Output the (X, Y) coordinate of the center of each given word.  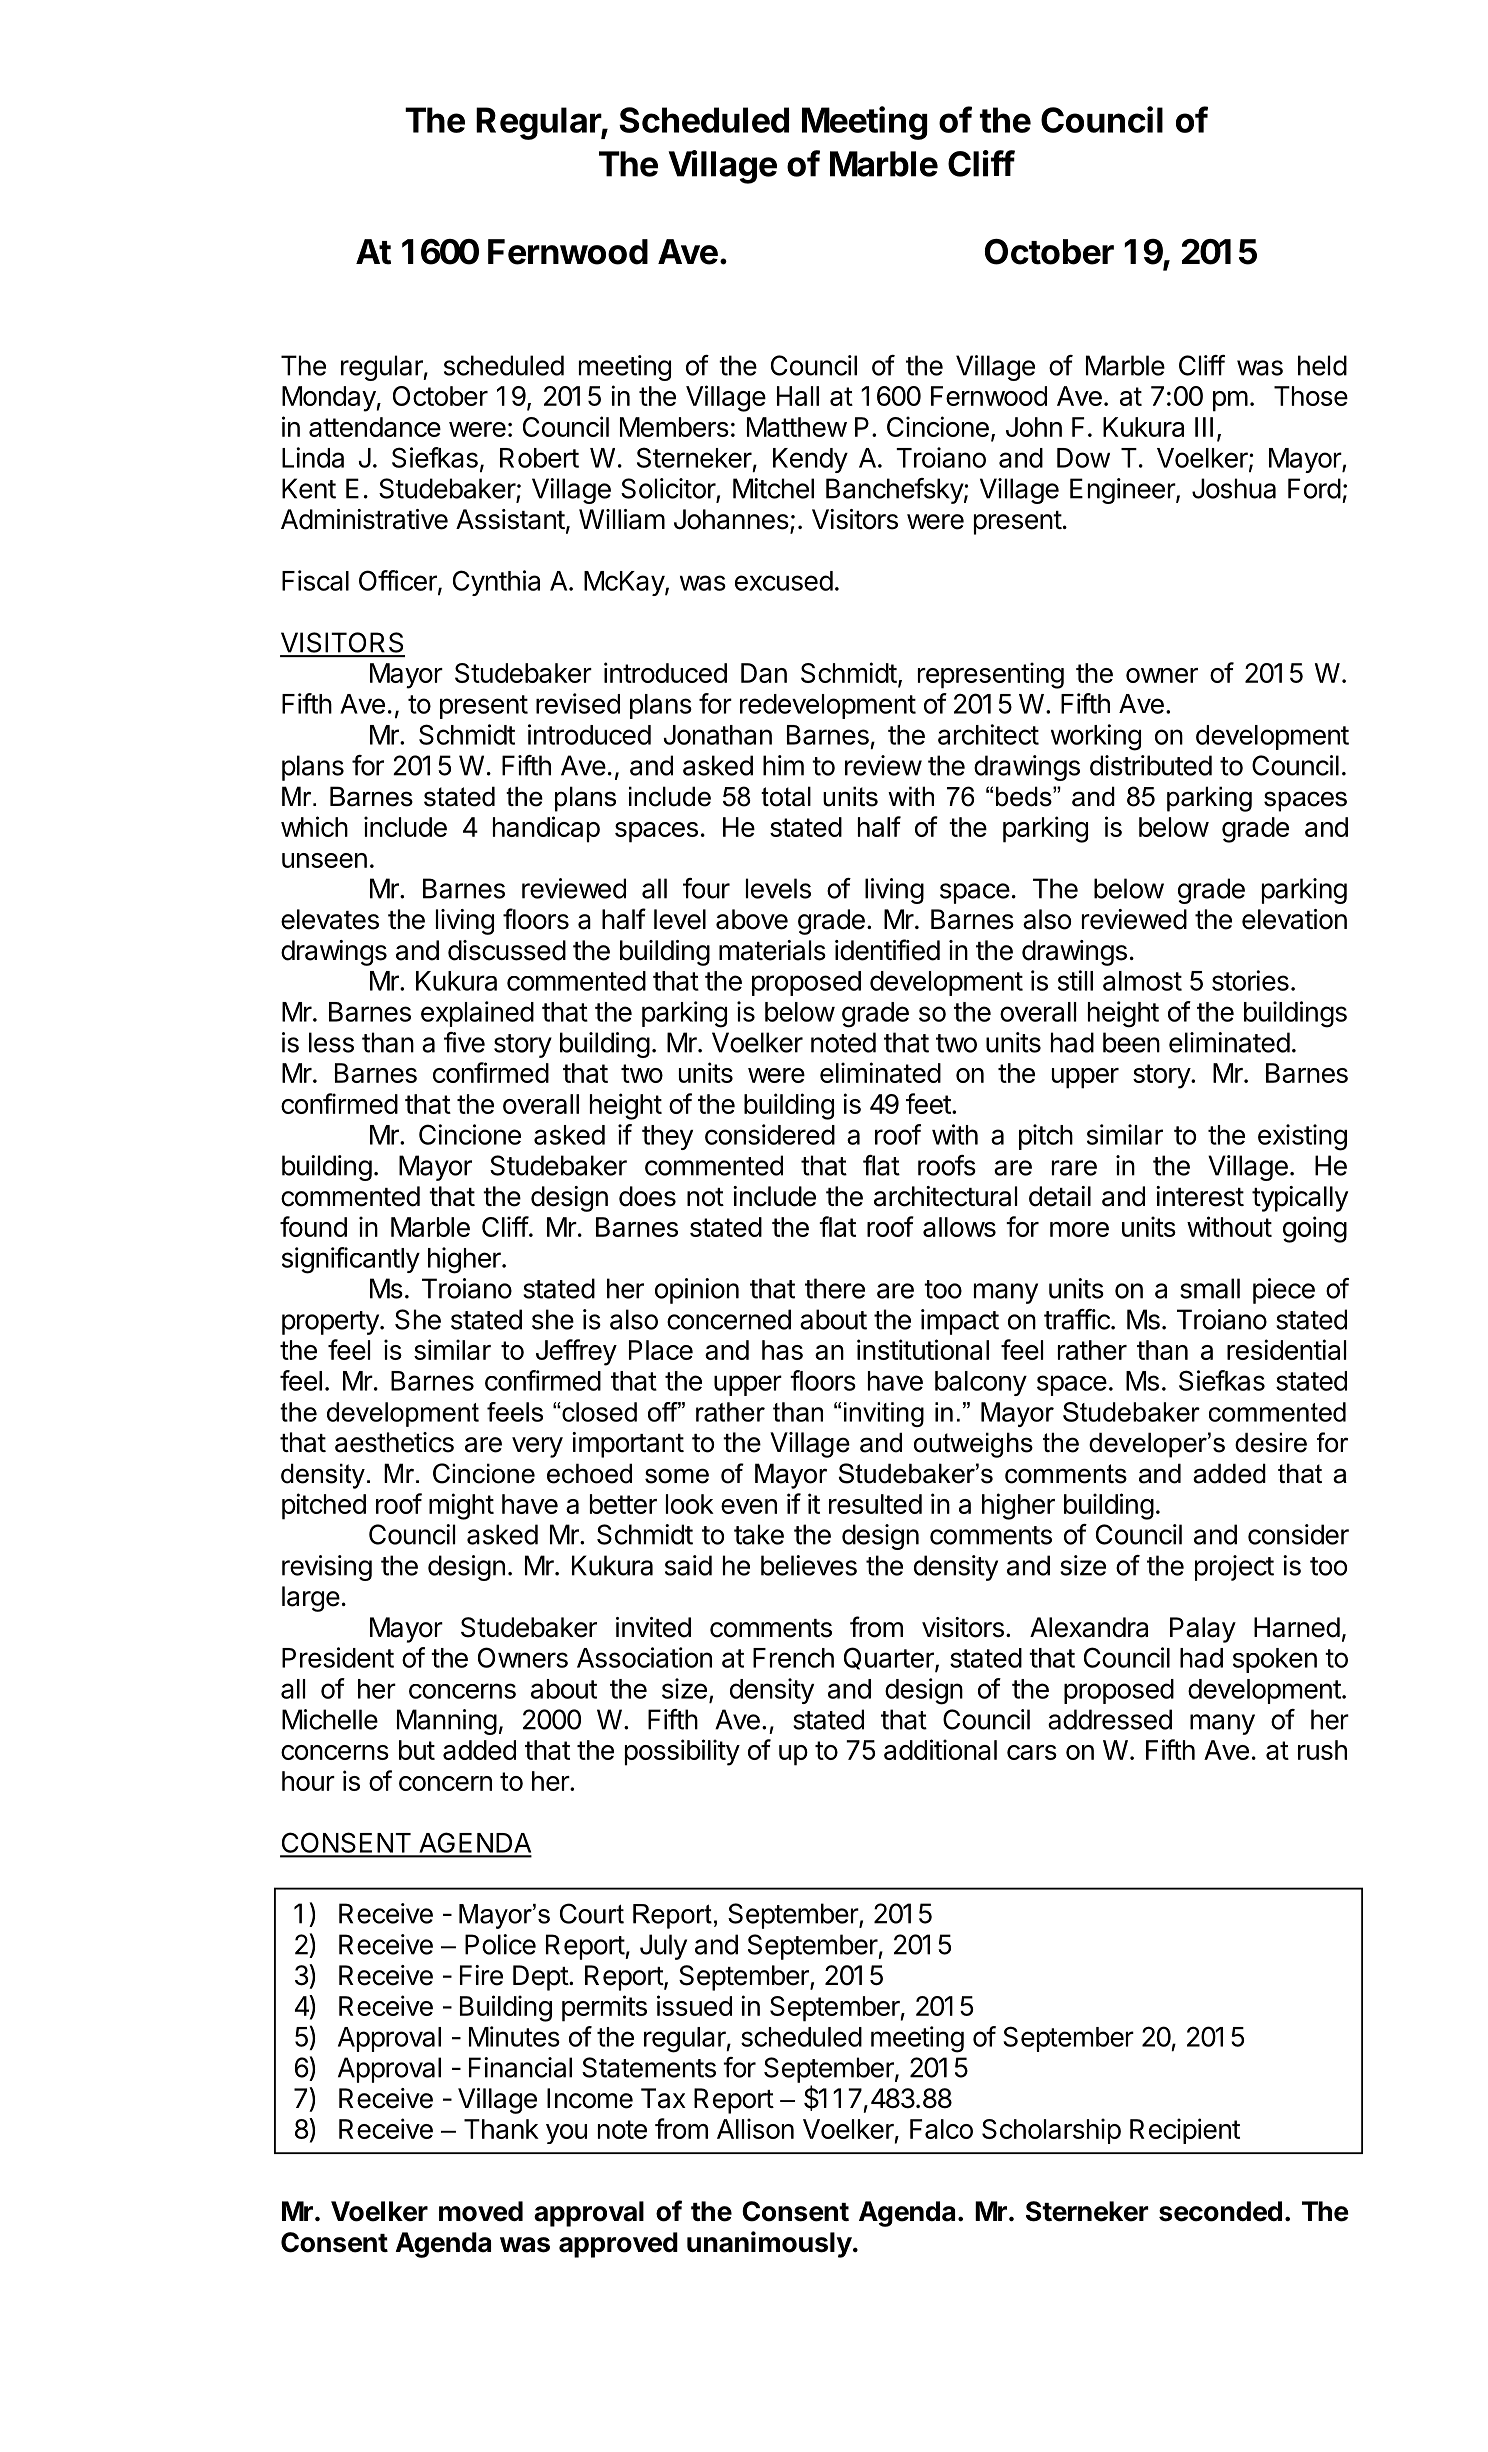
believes (809, 1565)
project (1234, 1568)
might (461, 1506)
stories (1250, 980)
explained (477, 1014)
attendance (375, 427)
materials (772, 950)
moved (481, 2211)
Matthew (797, 427)
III (1204, 427)
